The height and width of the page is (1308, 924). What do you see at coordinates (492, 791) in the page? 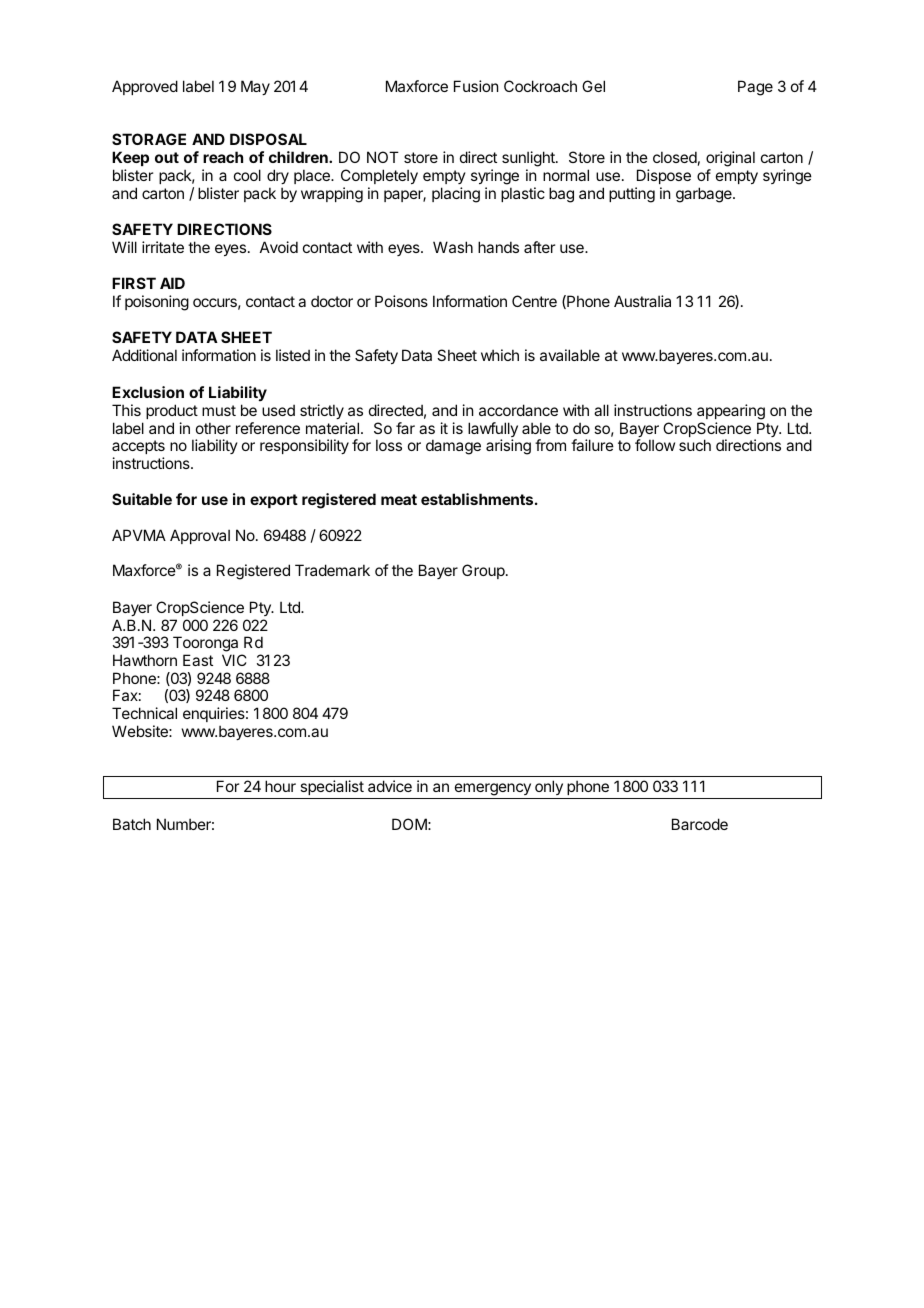
I see `emergency` at bounding box center [492, 791].
